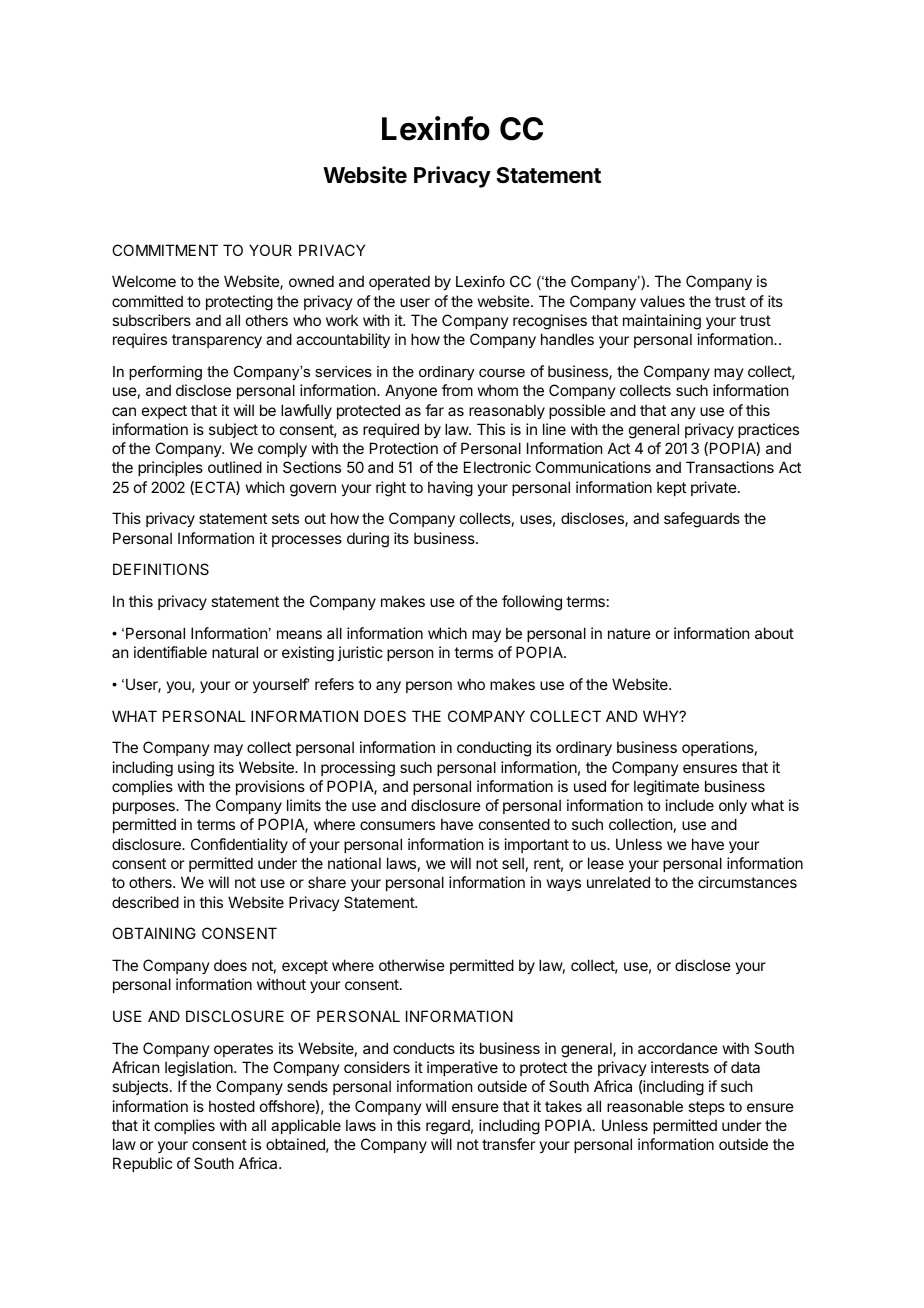  Describe the element at coordinates (154, 933) in the screenshot. I see `OBTAINING` at that location.
